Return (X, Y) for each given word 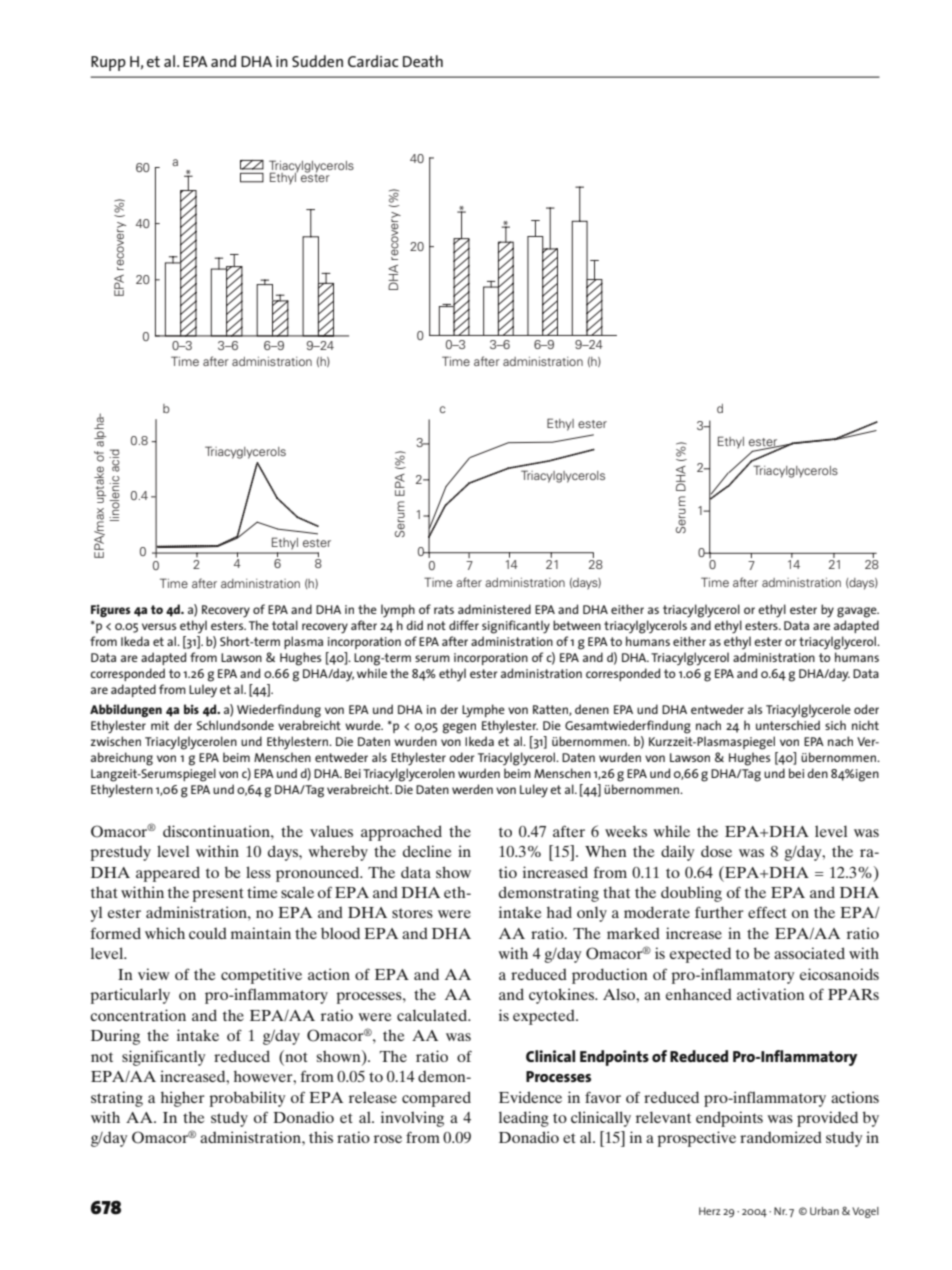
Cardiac (373, 61)
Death (423, 61)
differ (464, 625)
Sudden (317, 61)
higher (183, 1099)
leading (524, 1119)
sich (835, 725)
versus (159, 626)
